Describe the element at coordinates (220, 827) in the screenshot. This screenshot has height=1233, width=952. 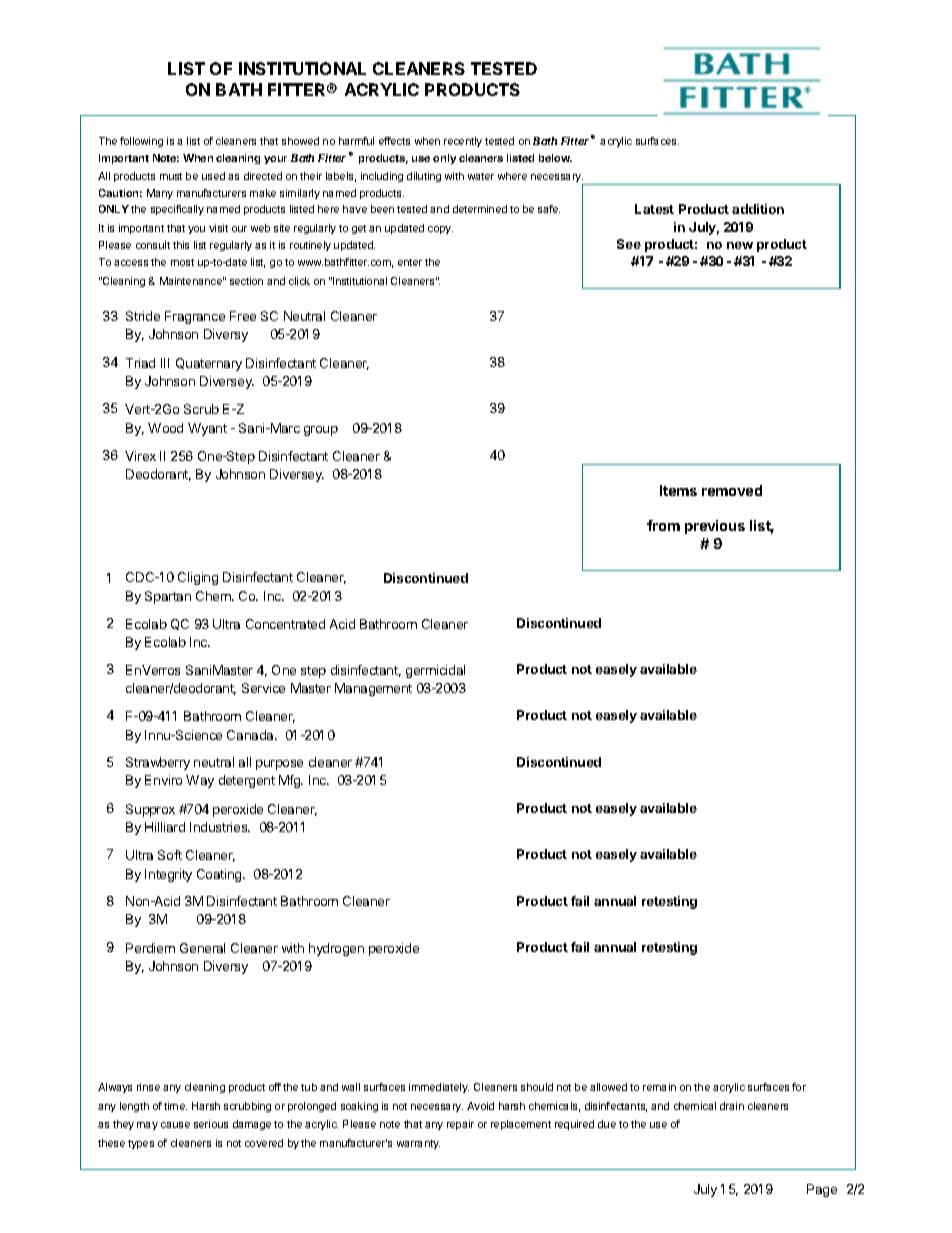
I see `Industries` at that location.
